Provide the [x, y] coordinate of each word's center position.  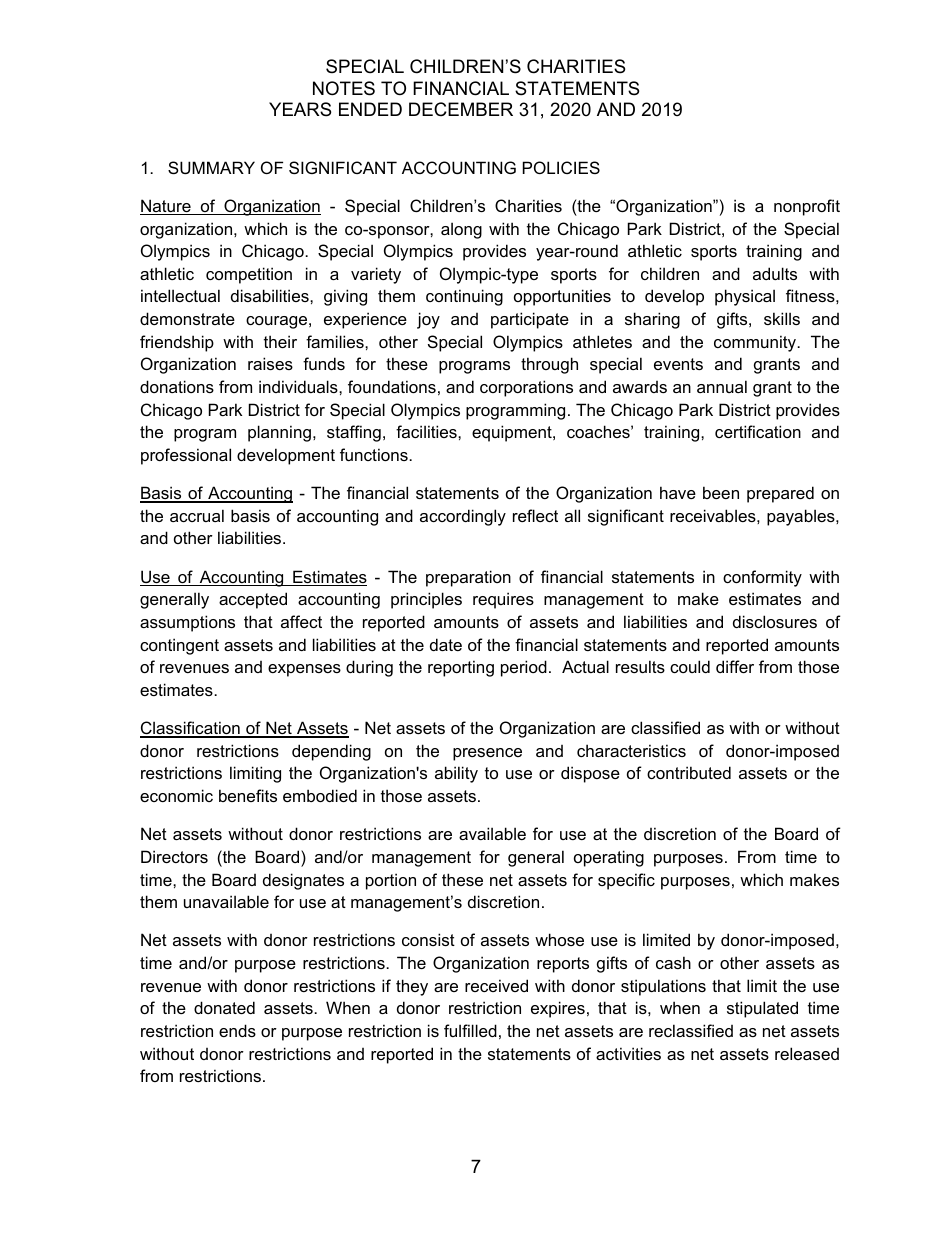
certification [758, 431]
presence [487, 754]
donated [224, 1007]
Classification [191, 729]
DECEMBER [461, 109]
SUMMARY [211, 167]
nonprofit [807, 207]
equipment [513, 433]
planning [279, 433]
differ [735, 666]
